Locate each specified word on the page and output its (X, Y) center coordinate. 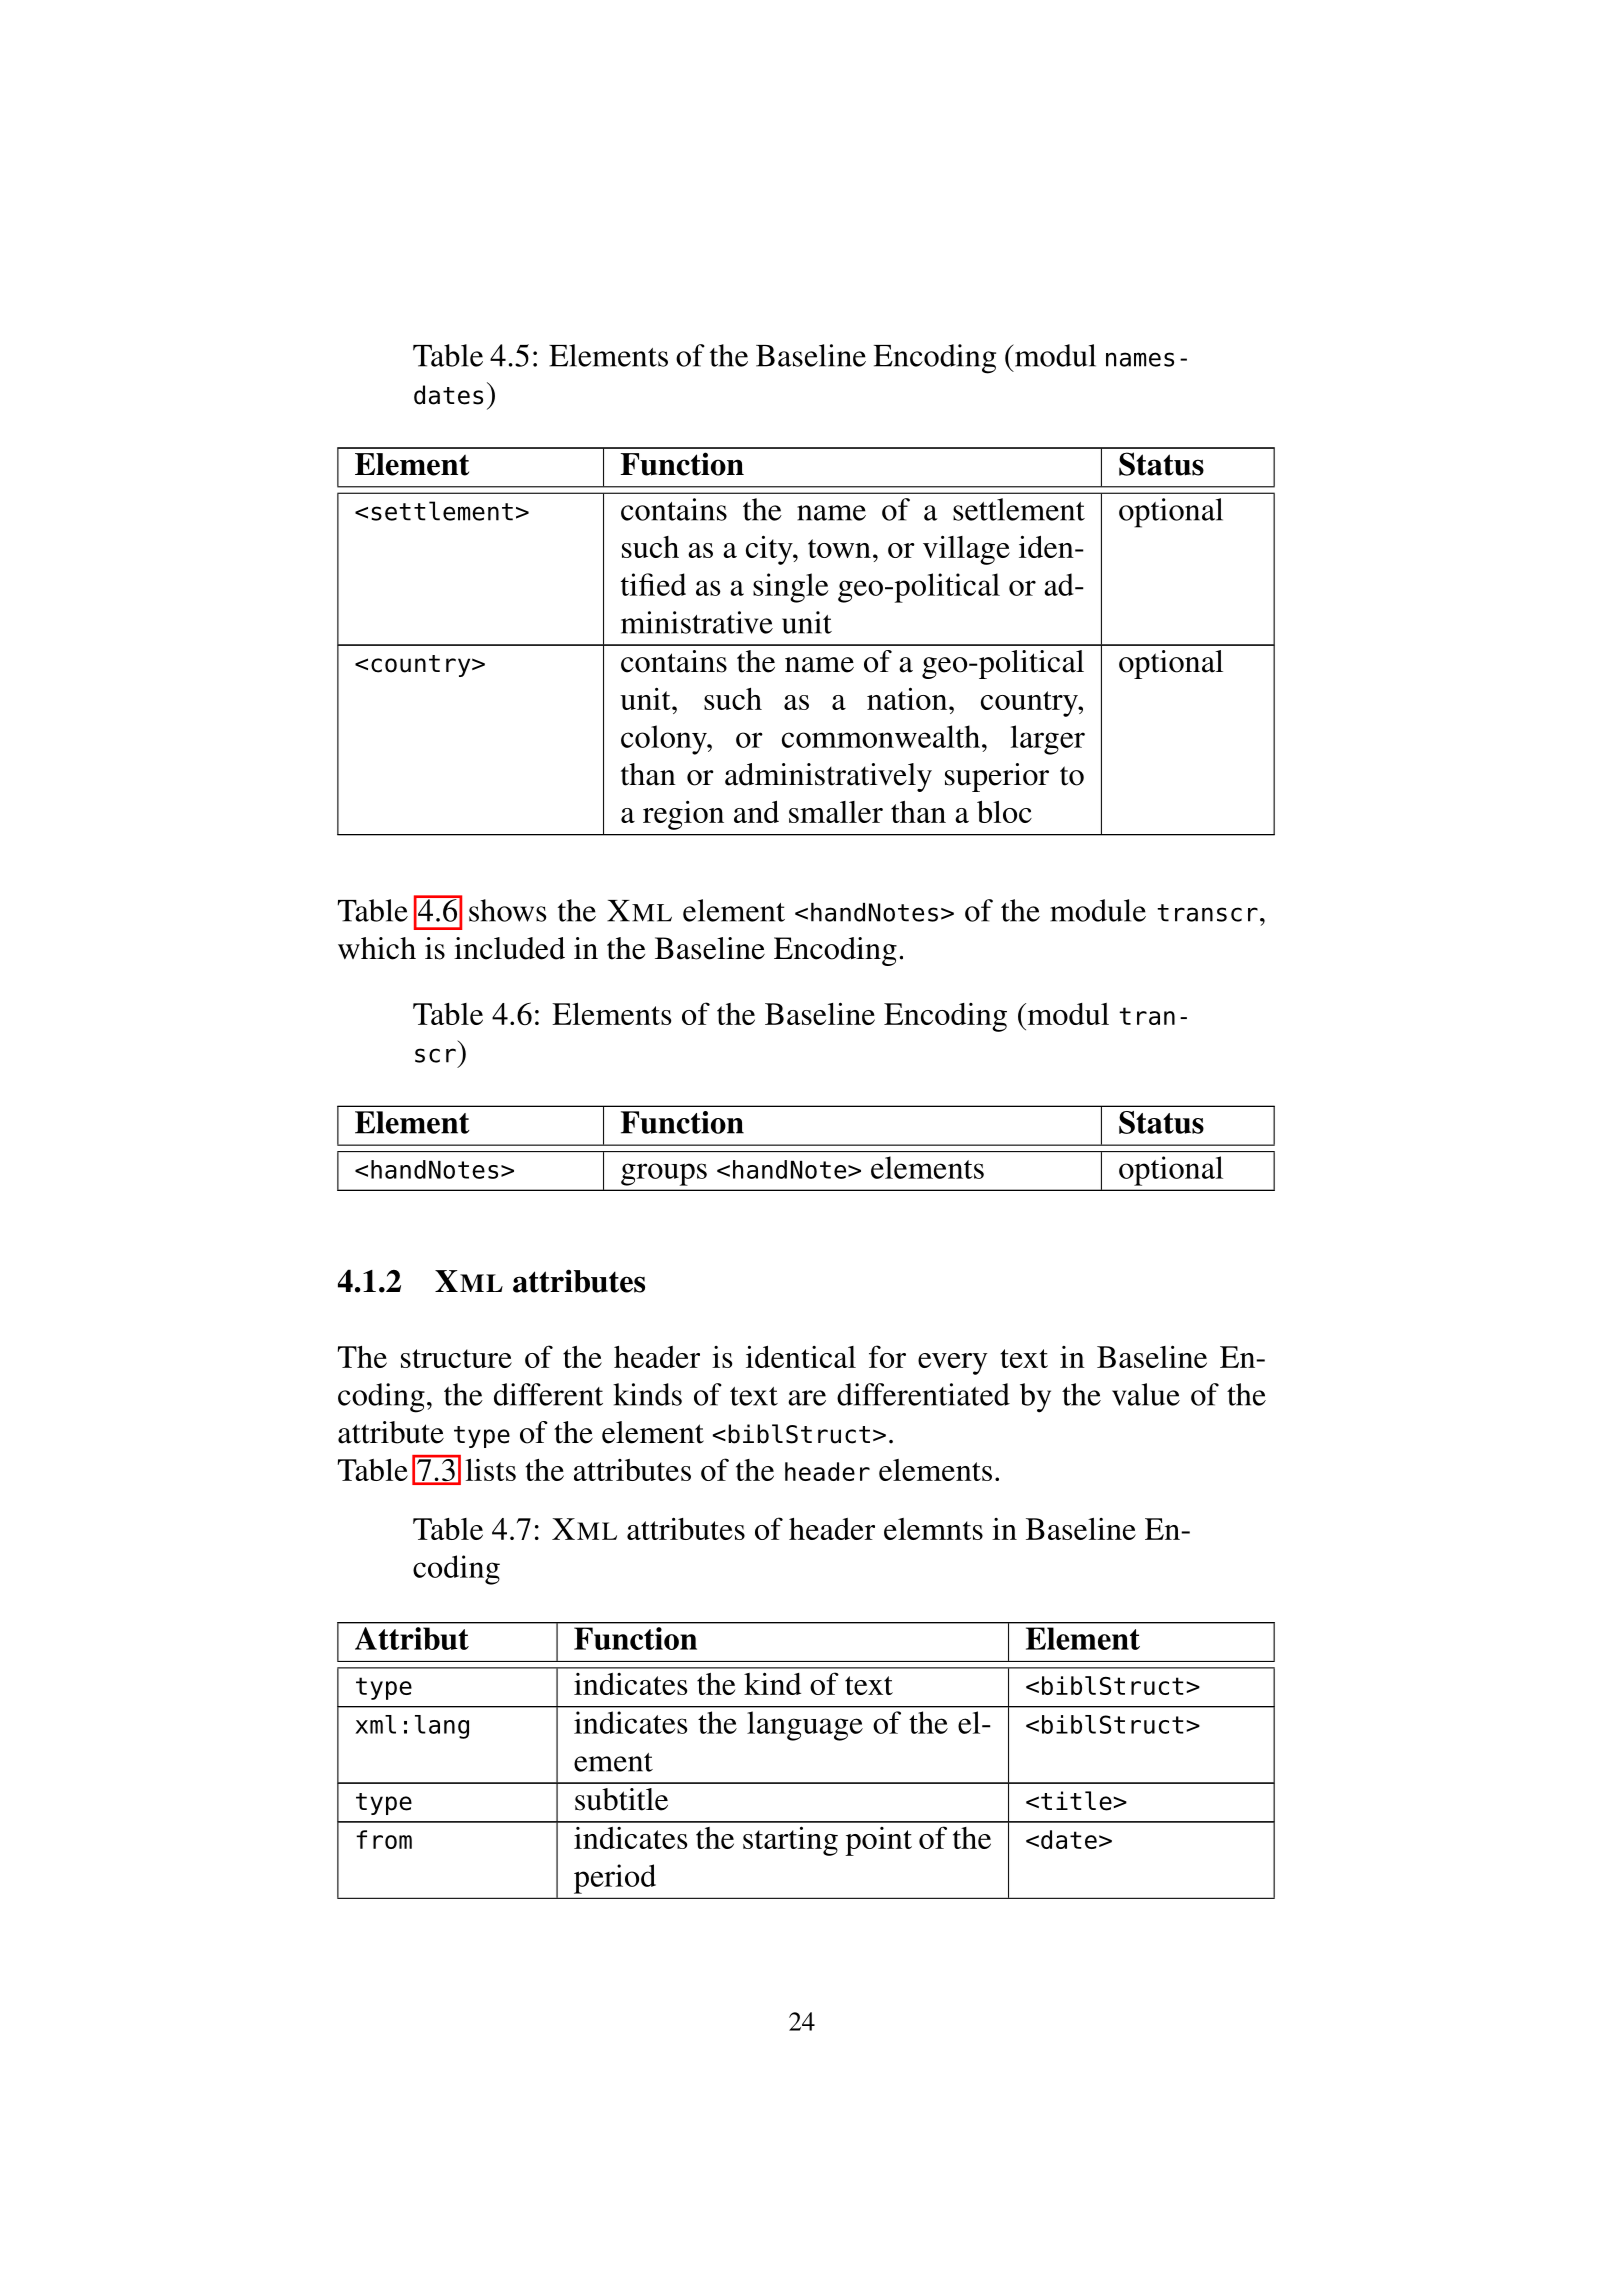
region (683, 815)
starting (790, 1841)
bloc (1004, 812)
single (791, 588)
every (953, 1364)
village (966, 550)
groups (664, 1174)
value (1146, 1394)
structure (456, 1358)
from (384, 1839)
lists (490, 1470)
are (807, 1398)
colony (665, 740)
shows (508, 910)
